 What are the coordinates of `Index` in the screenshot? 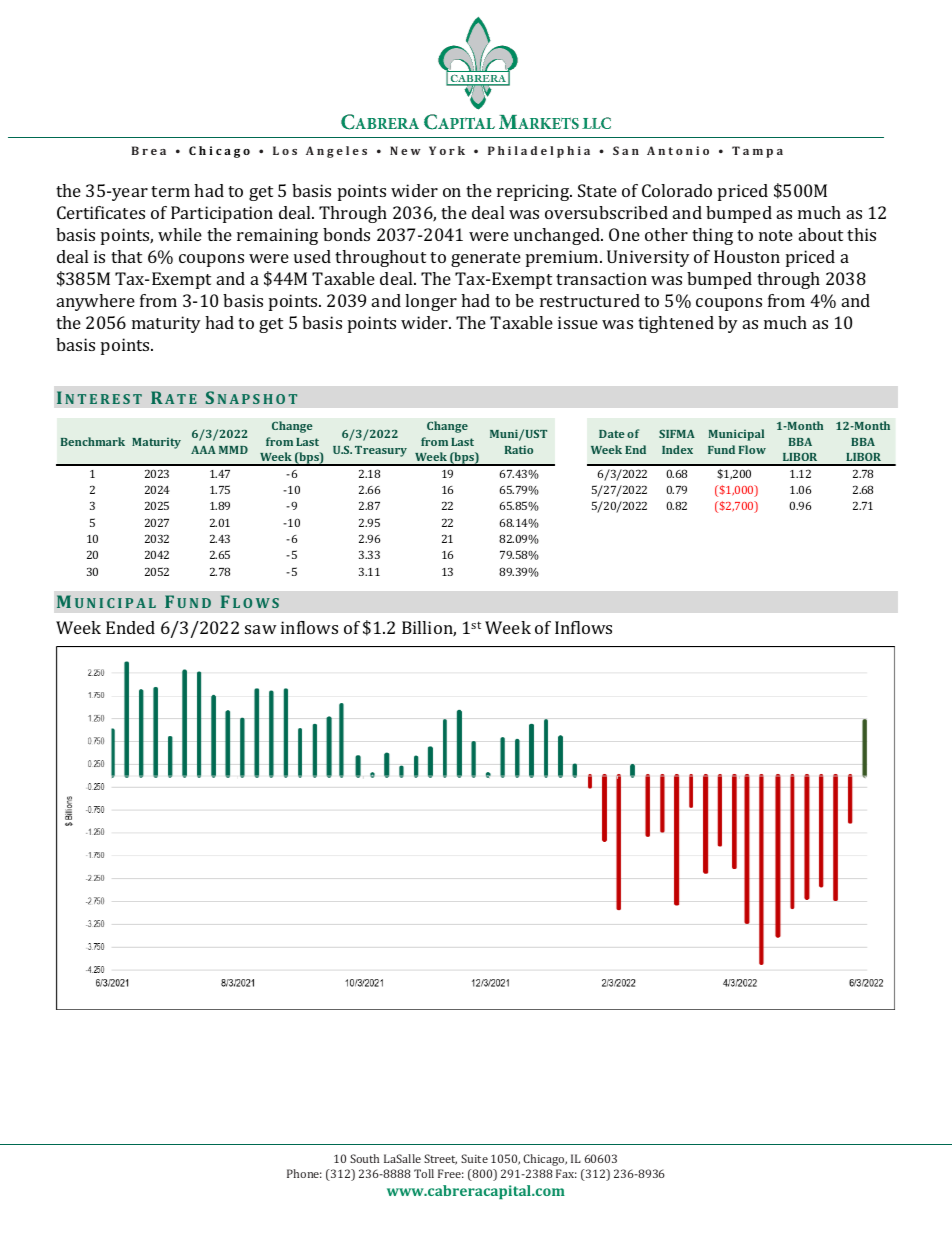 It's located at (677, 449).
